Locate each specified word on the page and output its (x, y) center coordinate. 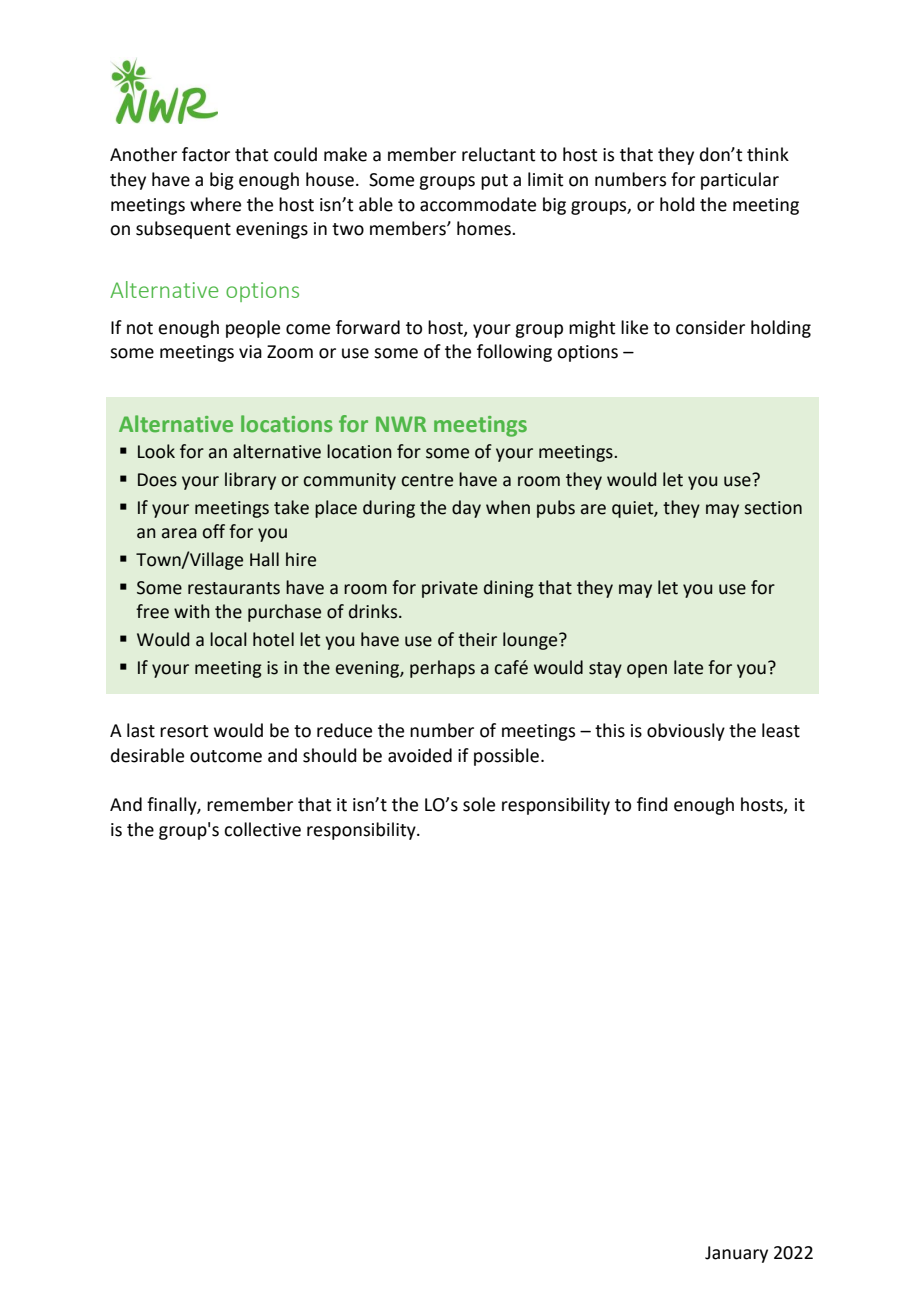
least (781, 730)
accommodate (478, 204)
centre (427, 480)
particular (740, 181)
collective (262, 829)
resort (184, 731)
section (773, 508)
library (250, 481)
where (215, 204)
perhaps (442, 669)
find (652, 804)
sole (479, 804)
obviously (686, 732)
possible (506, 757)
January (736, 1254)
